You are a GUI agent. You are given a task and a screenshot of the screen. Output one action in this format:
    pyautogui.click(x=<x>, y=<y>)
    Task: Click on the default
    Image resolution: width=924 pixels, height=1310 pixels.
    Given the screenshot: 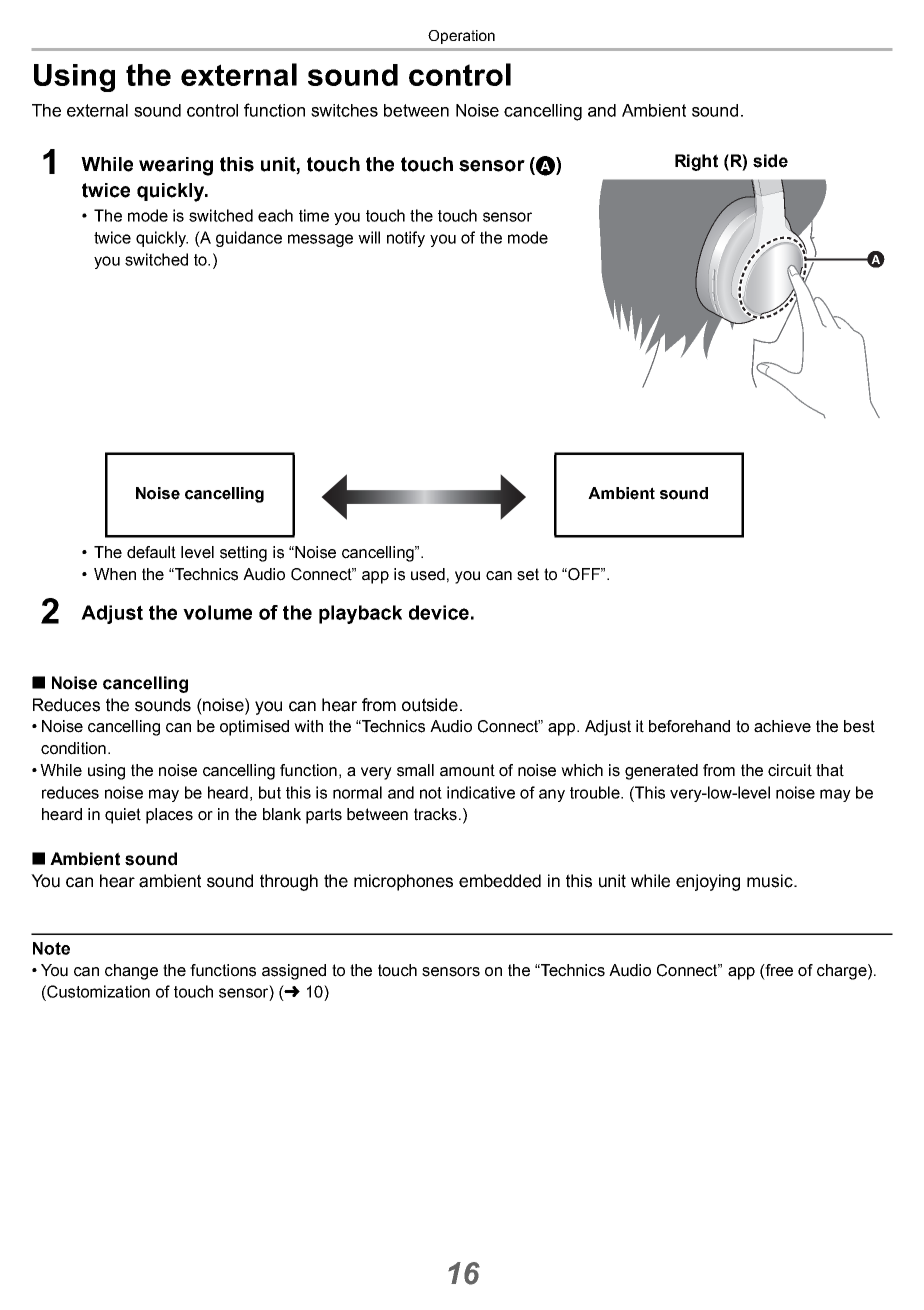 What is the action you would take?
    pyautogui.click(x=151, y=552)
